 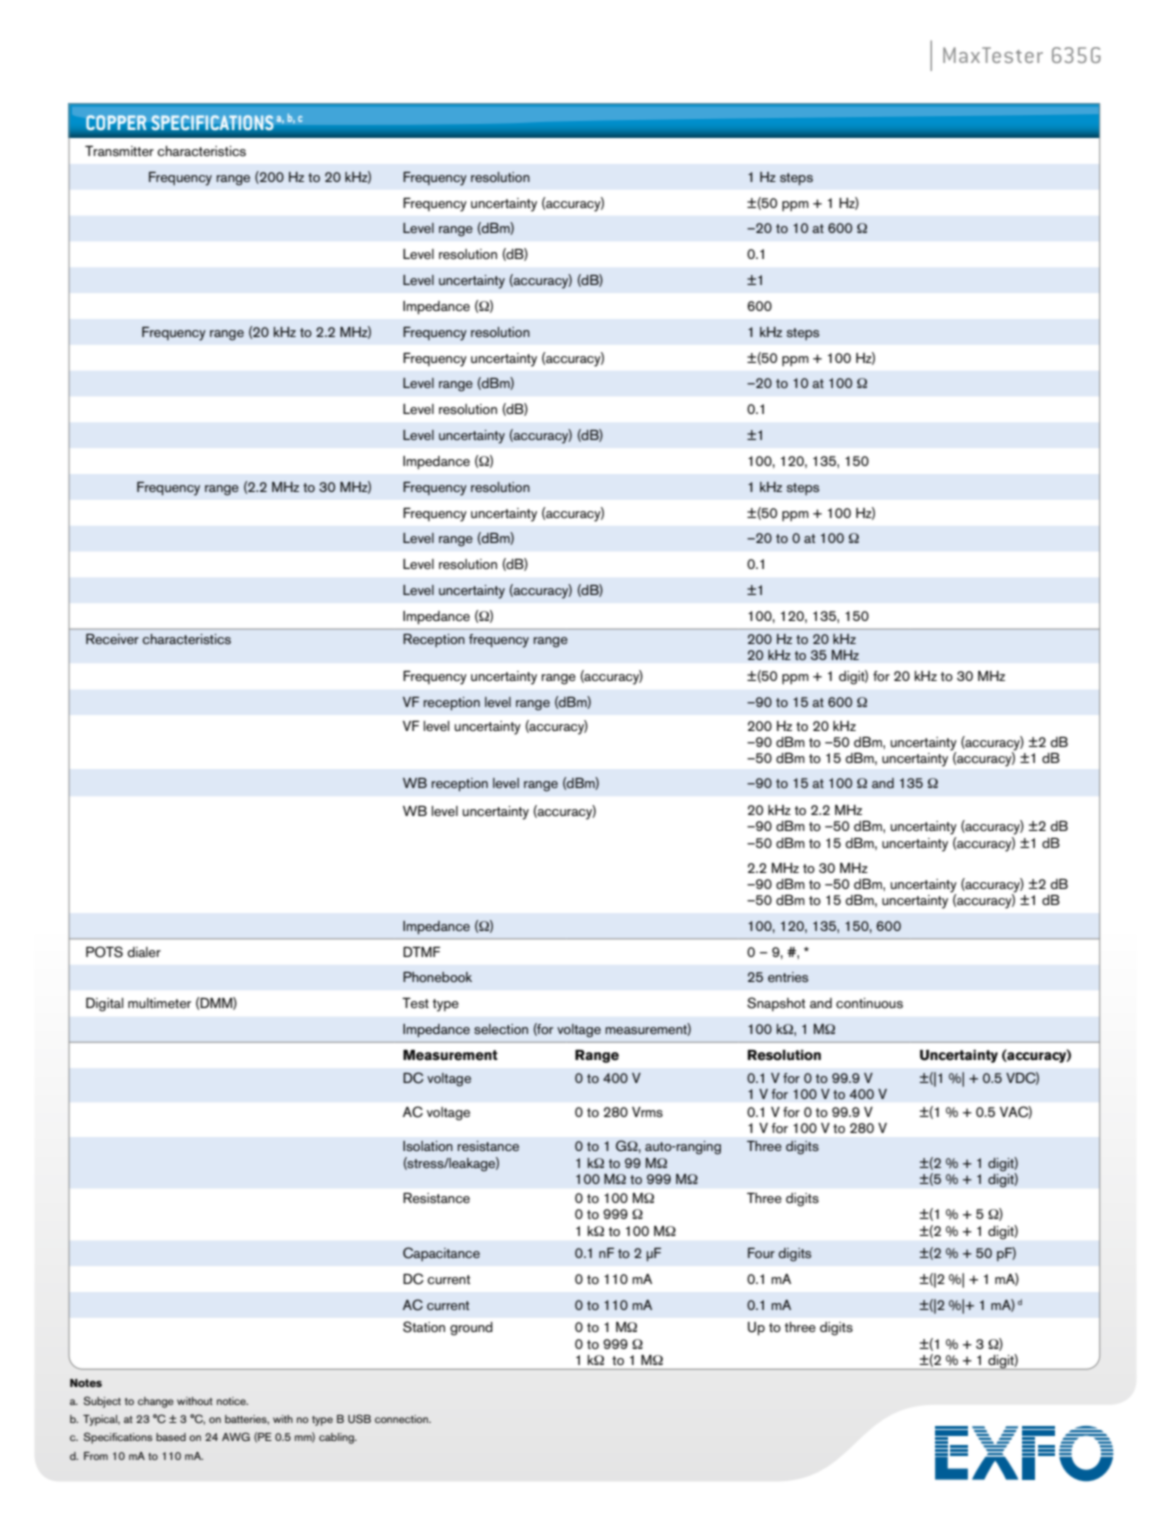 I want to click on entries, so click(x=788, y=977).
